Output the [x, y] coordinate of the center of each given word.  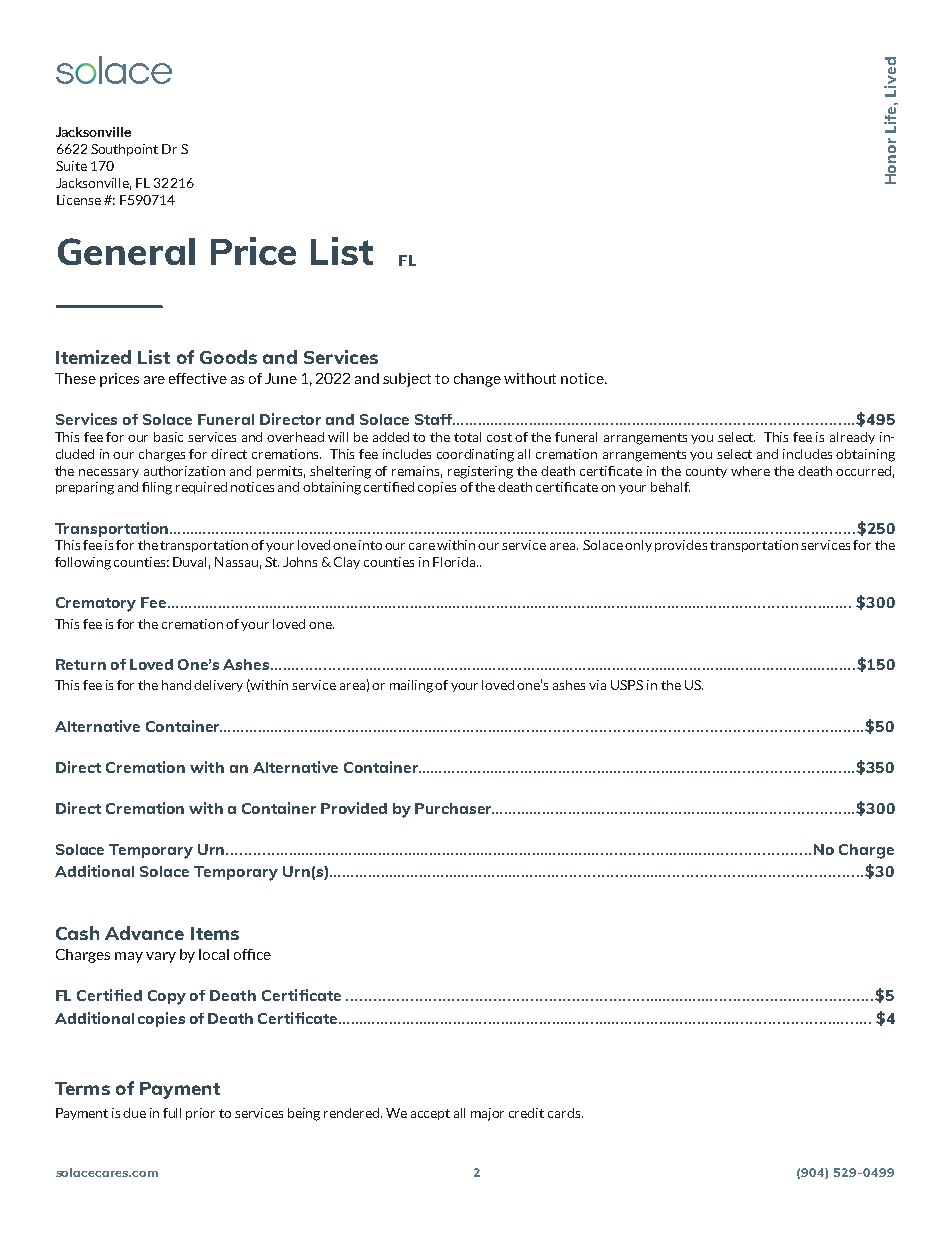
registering [480, 472]
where [750, 471]
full [172, 1113]
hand [176, 685]
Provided [354, 808]
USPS [627, 685]
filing [157, 488]
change [477, 380]
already [852, 438]
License [79, 200]
